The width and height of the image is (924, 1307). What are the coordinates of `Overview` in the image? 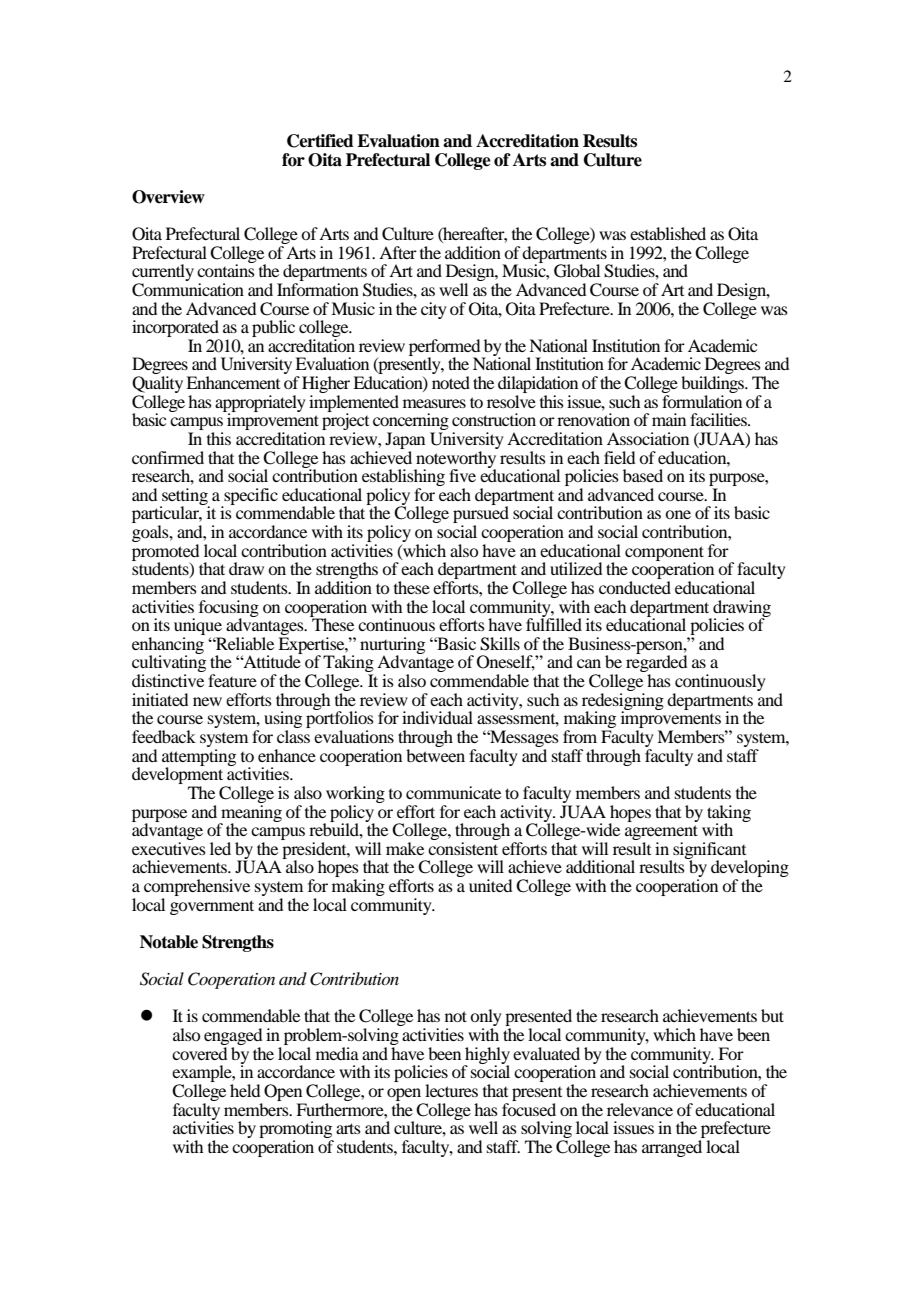 It's located at (168, 197).
